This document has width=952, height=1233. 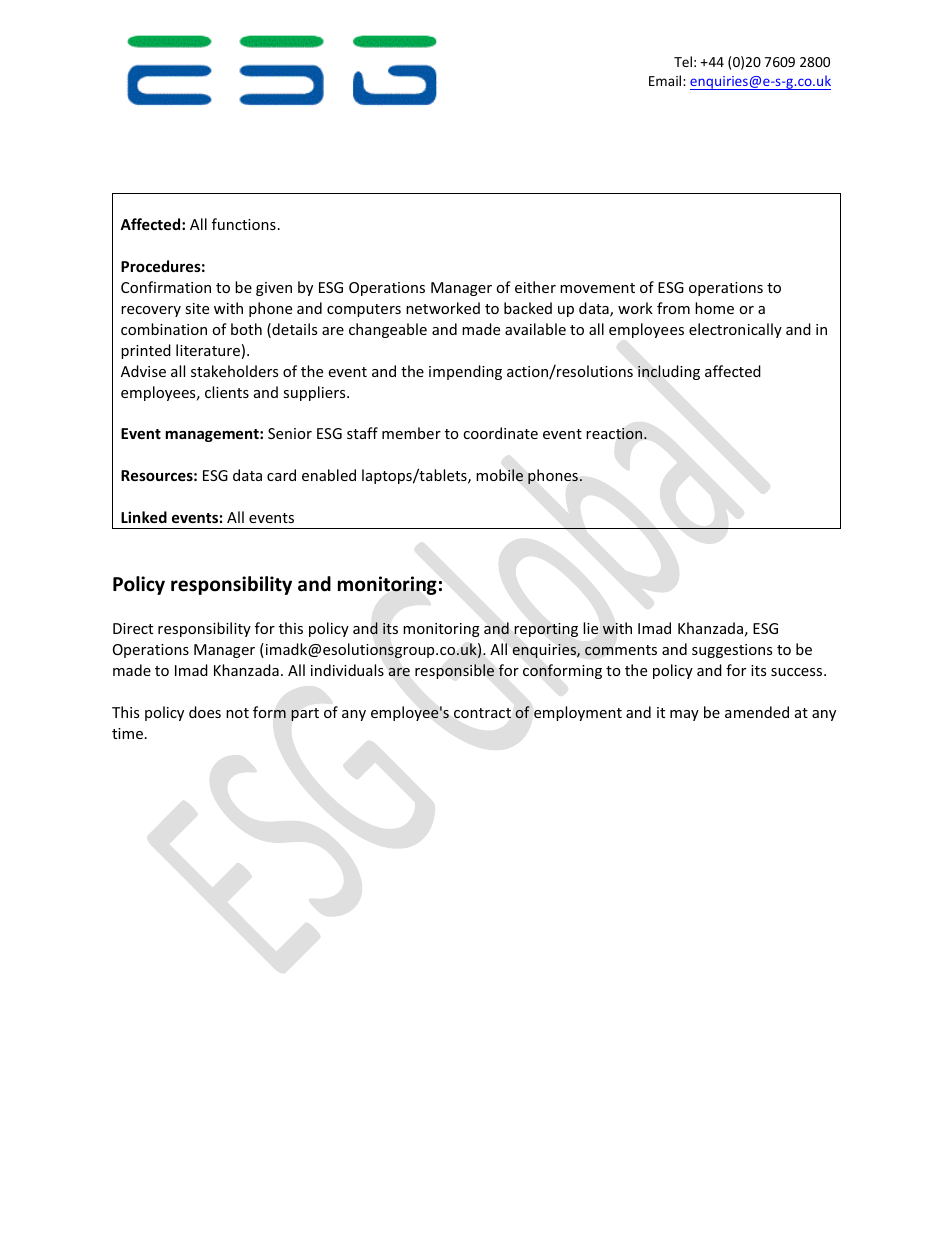 What do you see at coordinates (673, 308) in the document?
I see `from` at bounding box center [673, 308].
